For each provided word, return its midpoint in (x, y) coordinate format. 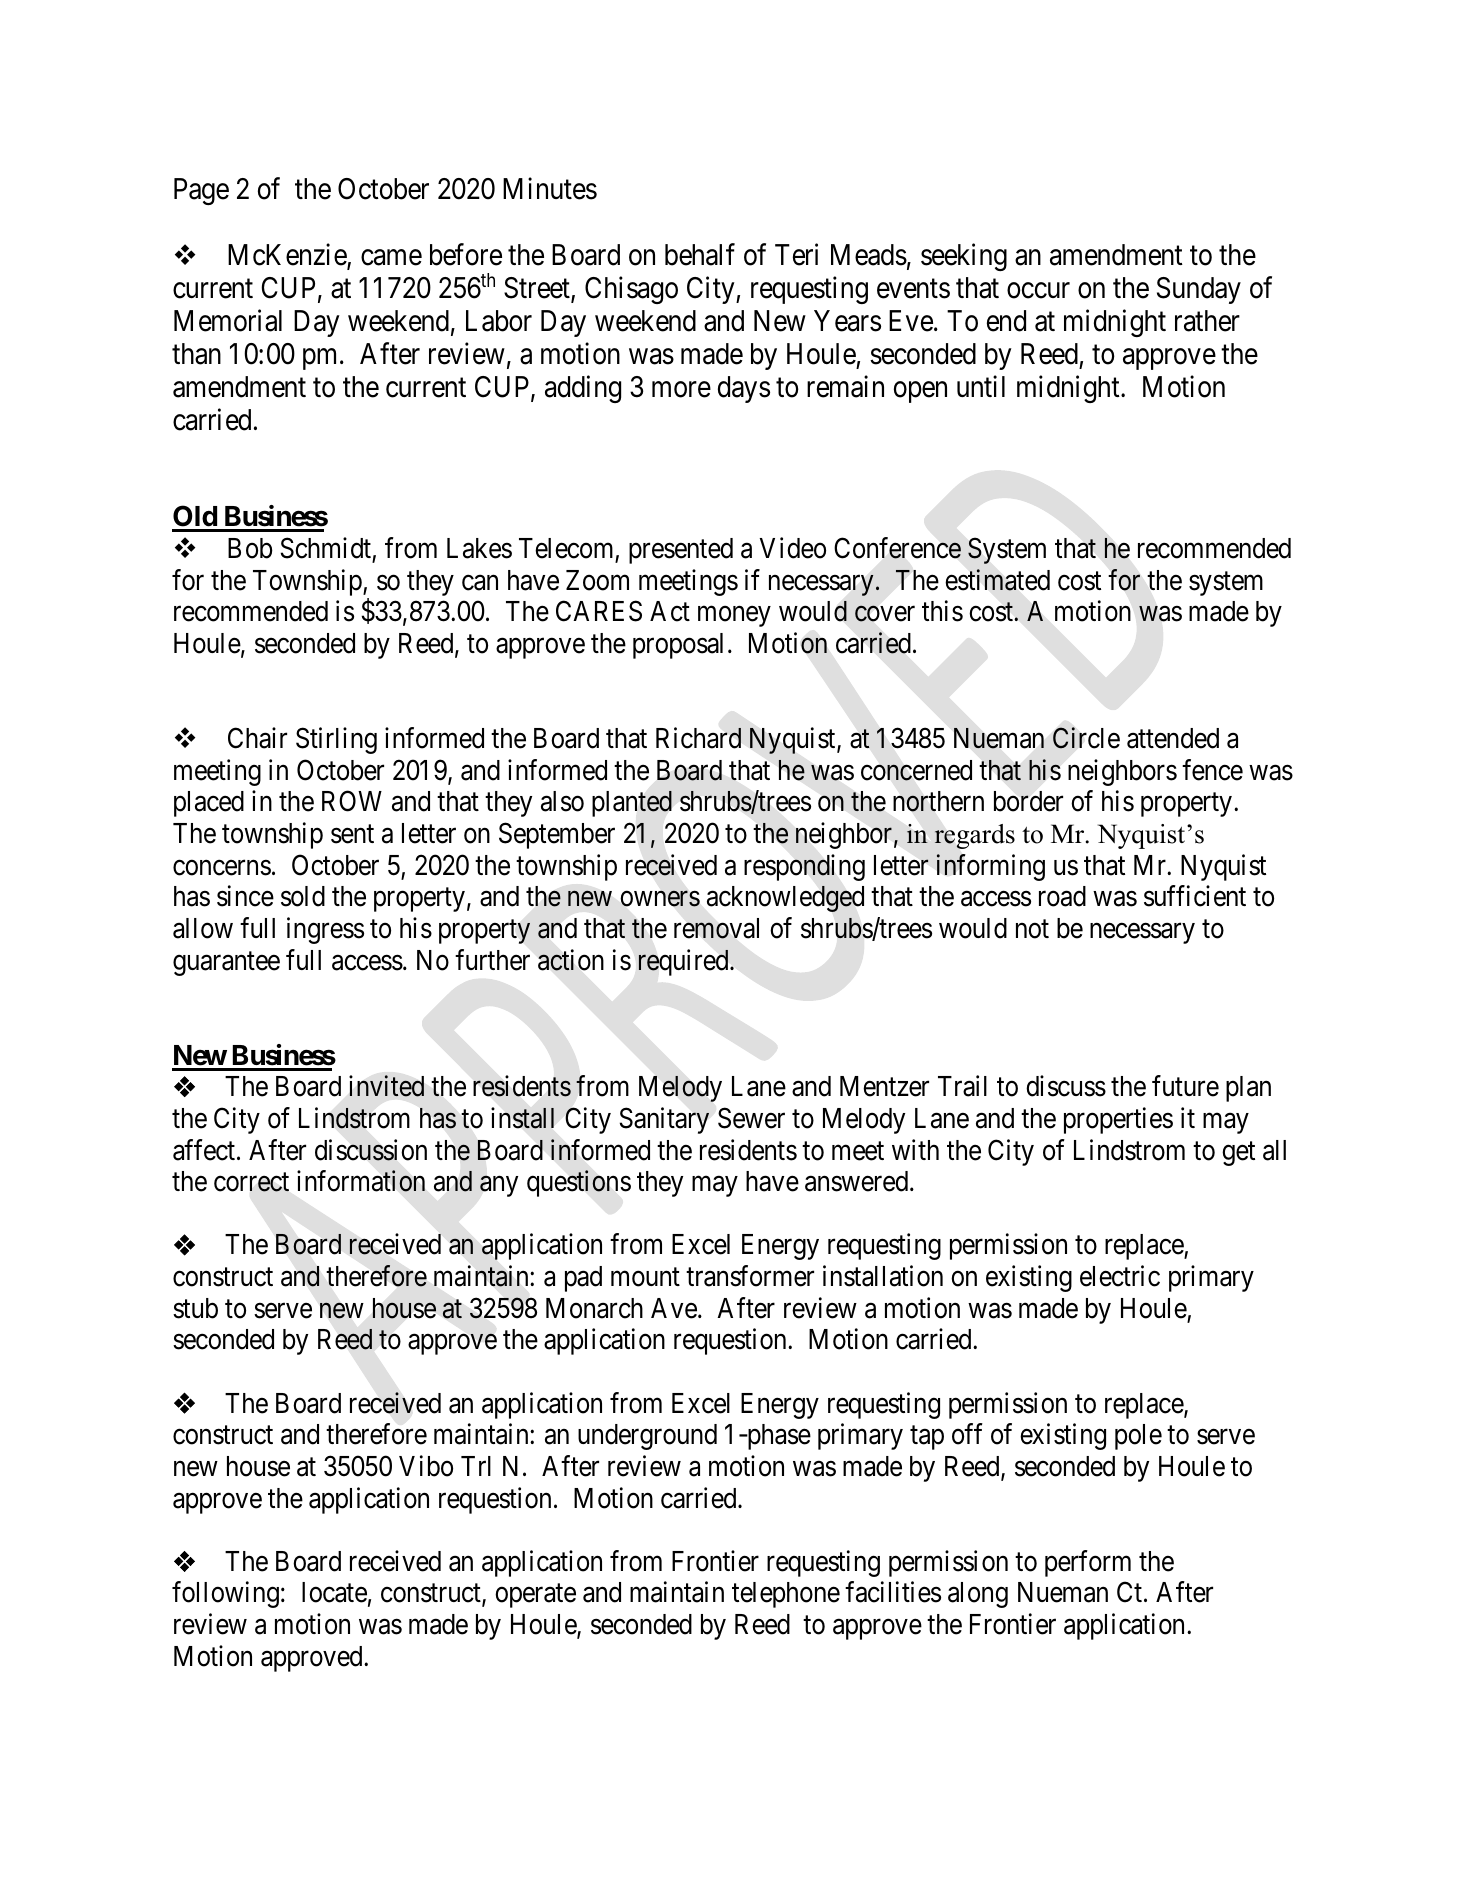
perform (1088, 1563)
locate (334, 1592)
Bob (250, 548)
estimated (997, 580)
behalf (700, 254)
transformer (750, 1276)
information (361, 1181)
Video (792, 548)
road (1062, 896)
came (391, 257)
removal (716, 928)
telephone (786, 1595)
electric (1120, 1276)
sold (303, 896)
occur (1038, 290)
